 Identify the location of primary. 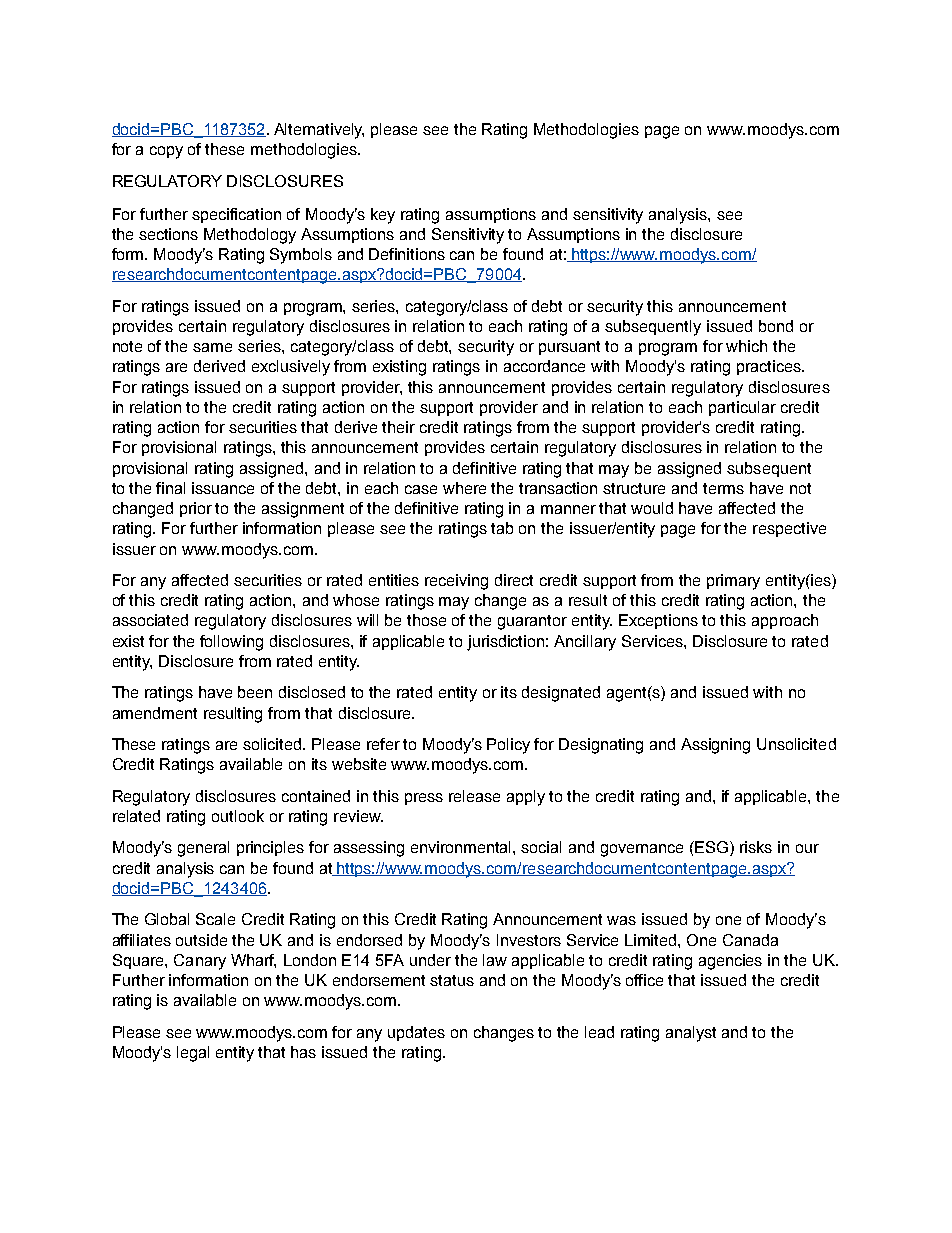
(733, 582).
